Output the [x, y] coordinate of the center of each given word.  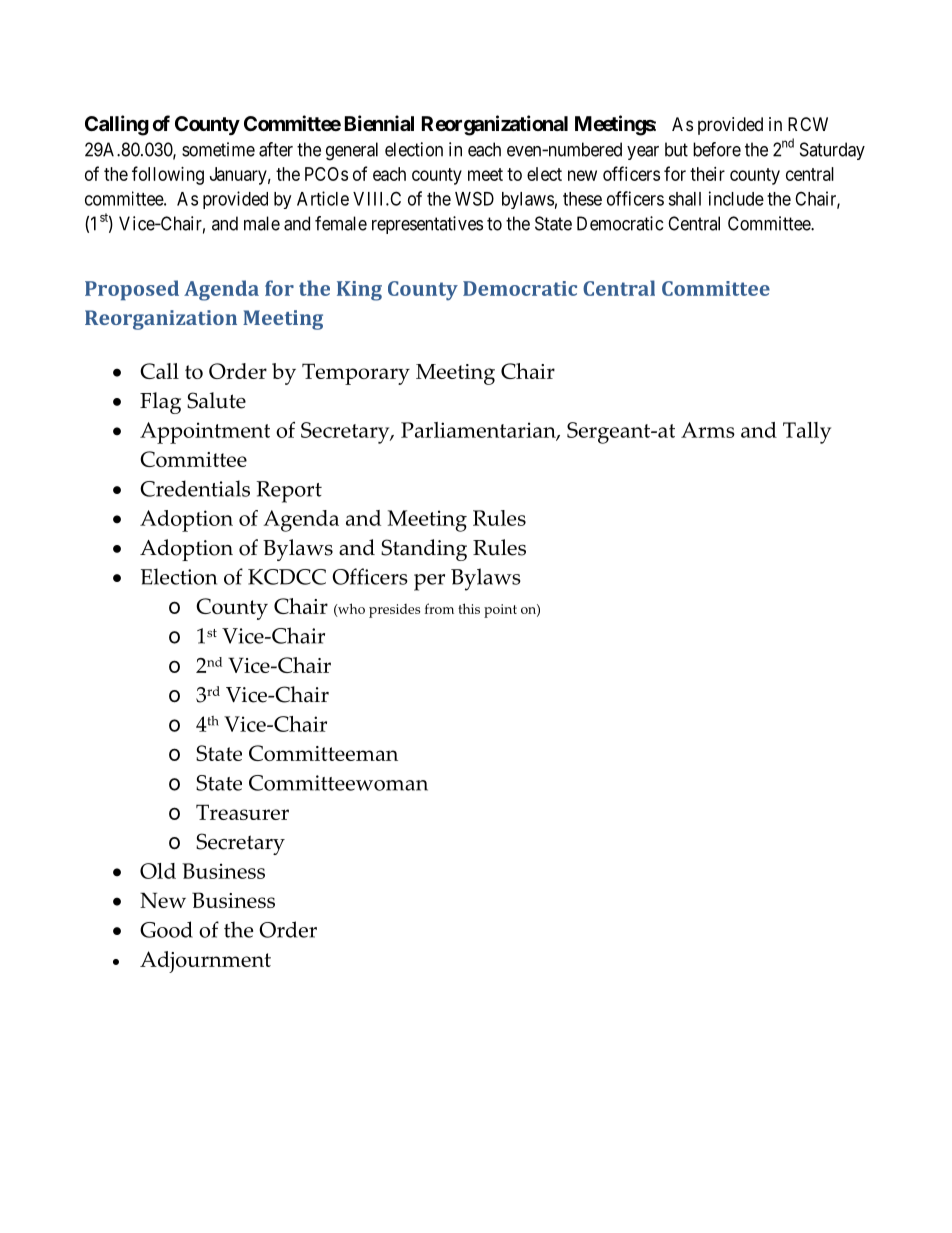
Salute [216, 400]
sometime [218, 149]
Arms [708, 430]
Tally [807, 433]
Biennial [379, 123]
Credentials [195, 488]
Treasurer [242, 812]
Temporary [356, 374]
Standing [424, 550]
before [717, 149]
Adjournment [205, 962]
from [439, 608]
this [469, 608]
